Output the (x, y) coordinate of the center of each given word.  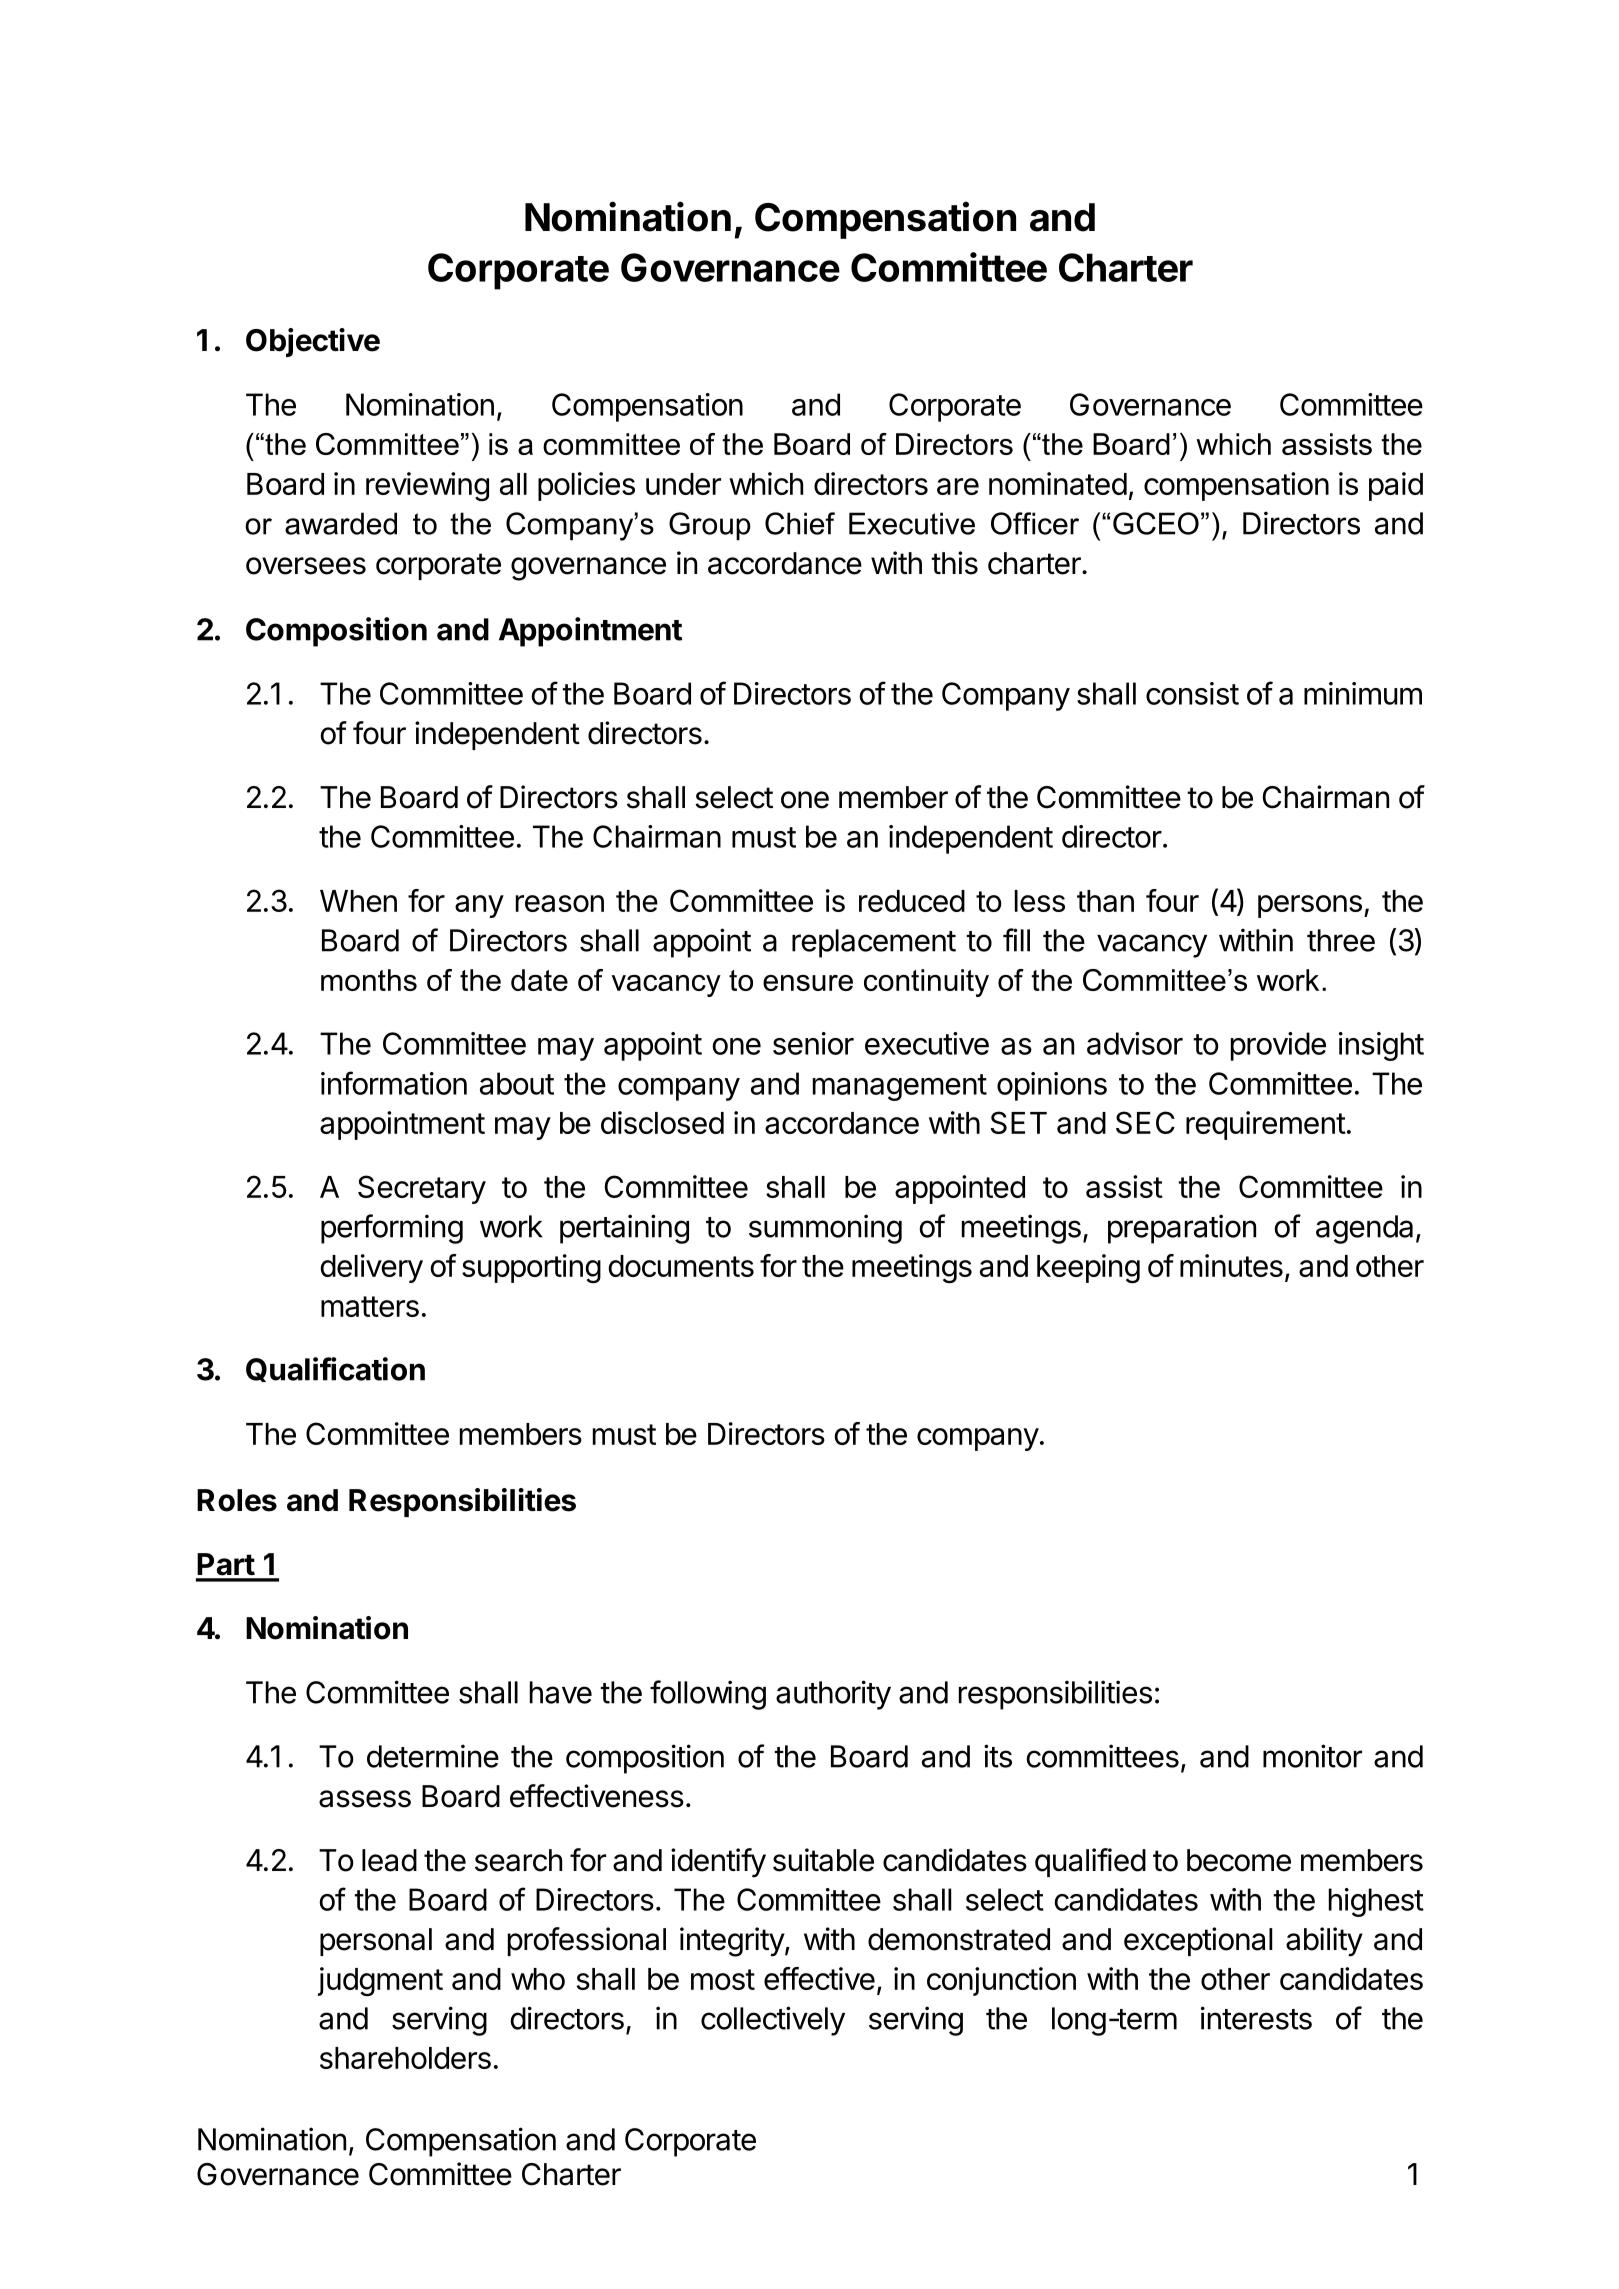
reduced (912, 901)
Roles (237, 1500)
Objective (313, 342)
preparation (1182, 1229)
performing (392, 1229)
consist (1192, 693)
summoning (825, 1229)
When (358, 901)
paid (1396, 486)
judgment (380, 1982)
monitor (1312, 1756)
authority (833, 1695)
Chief (800, 523)
